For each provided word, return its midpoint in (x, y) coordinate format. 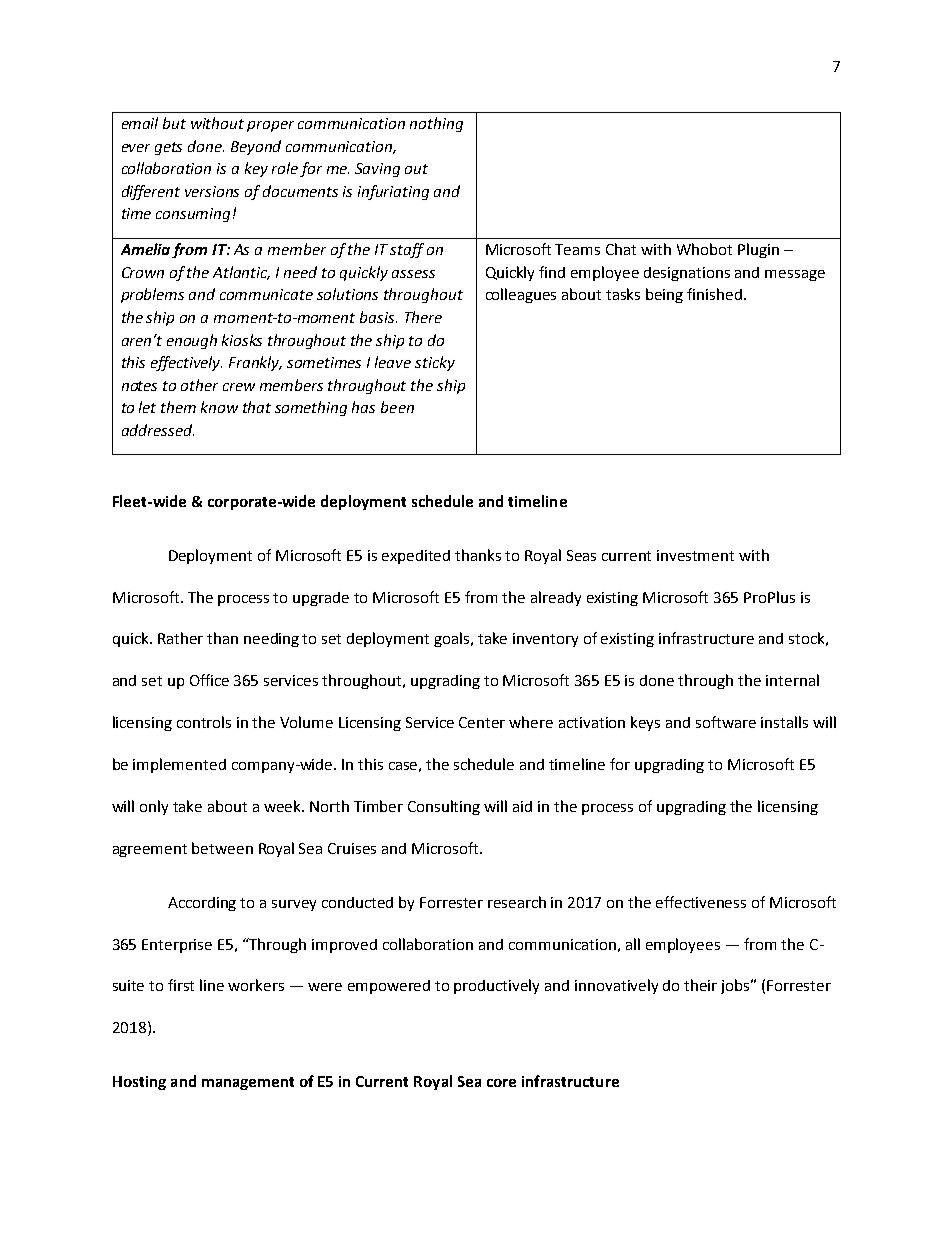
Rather (180, 638)
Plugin (758, 250)
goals (453, 639)
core (501, 1083)
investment (695, 555)
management (248, 1083)
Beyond (256, 147)
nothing (436, 124)
